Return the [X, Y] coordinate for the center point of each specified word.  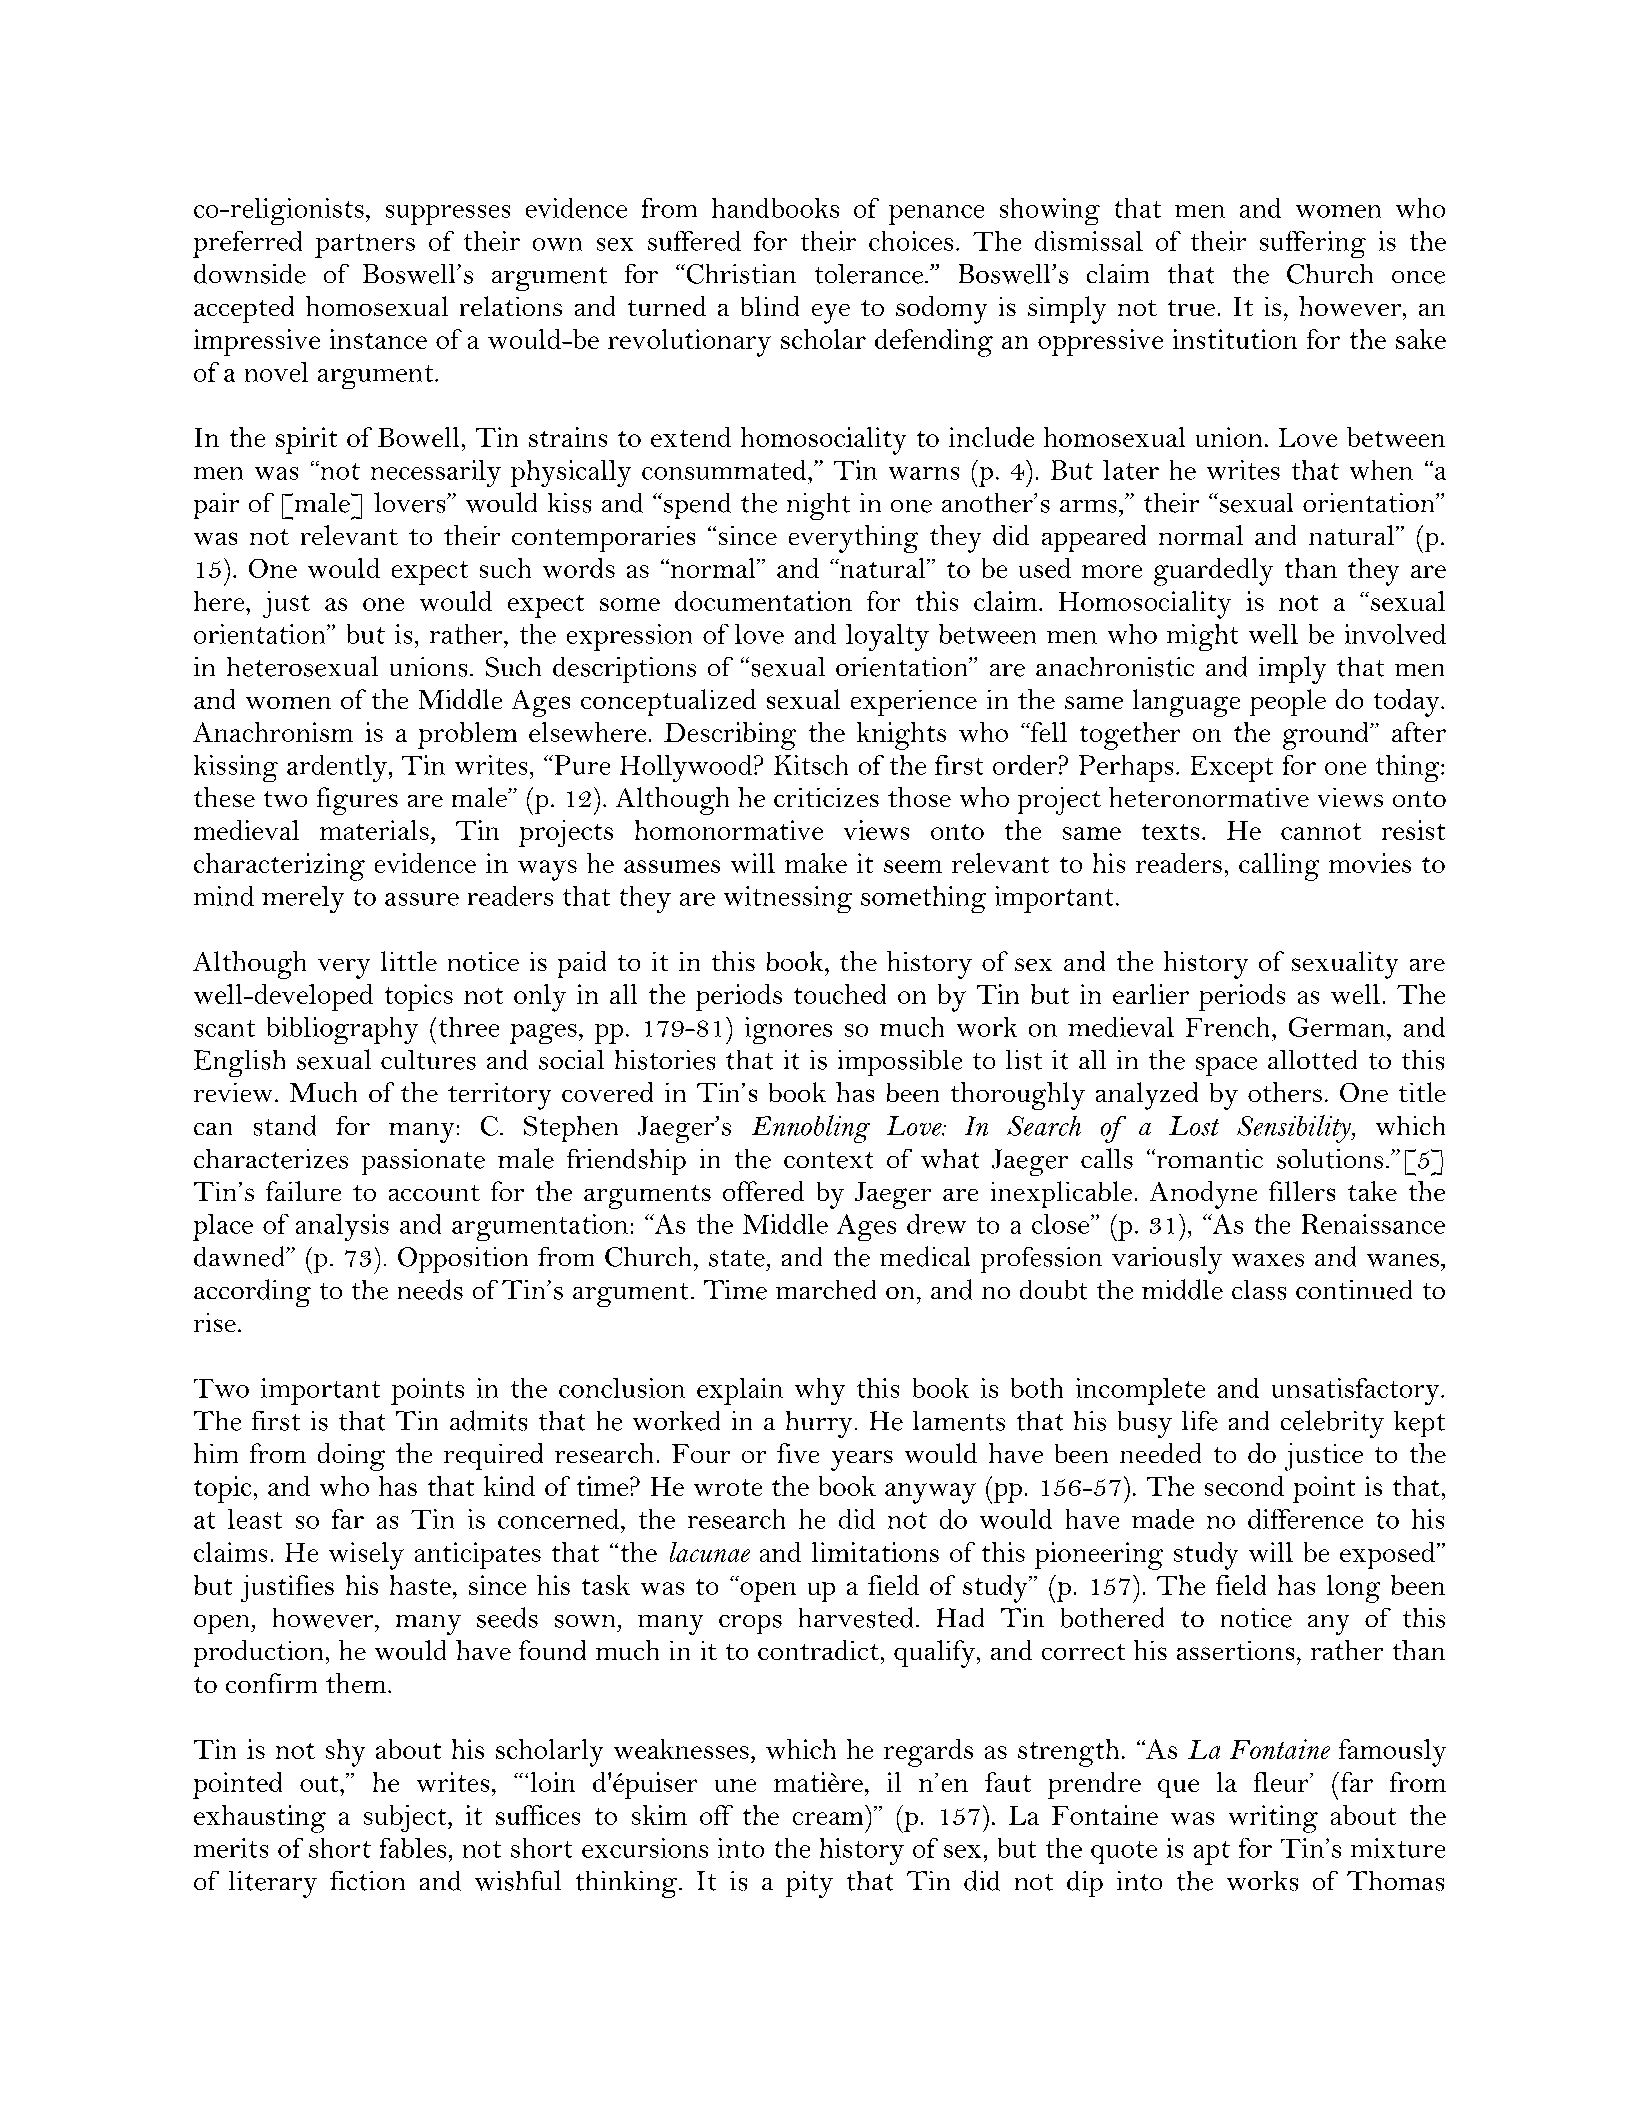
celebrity [1332, 1424]
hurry [819, 1424]
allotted [1312, 1060]
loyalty [887, 637]
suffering [1313, 244]
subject [406, 1818]
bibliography [342, 1030]
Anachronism [273, 732]
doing [351, 1457]
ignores [788, 1030]
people [1288, 702]
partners [365, 246]
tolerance [869, 274]
